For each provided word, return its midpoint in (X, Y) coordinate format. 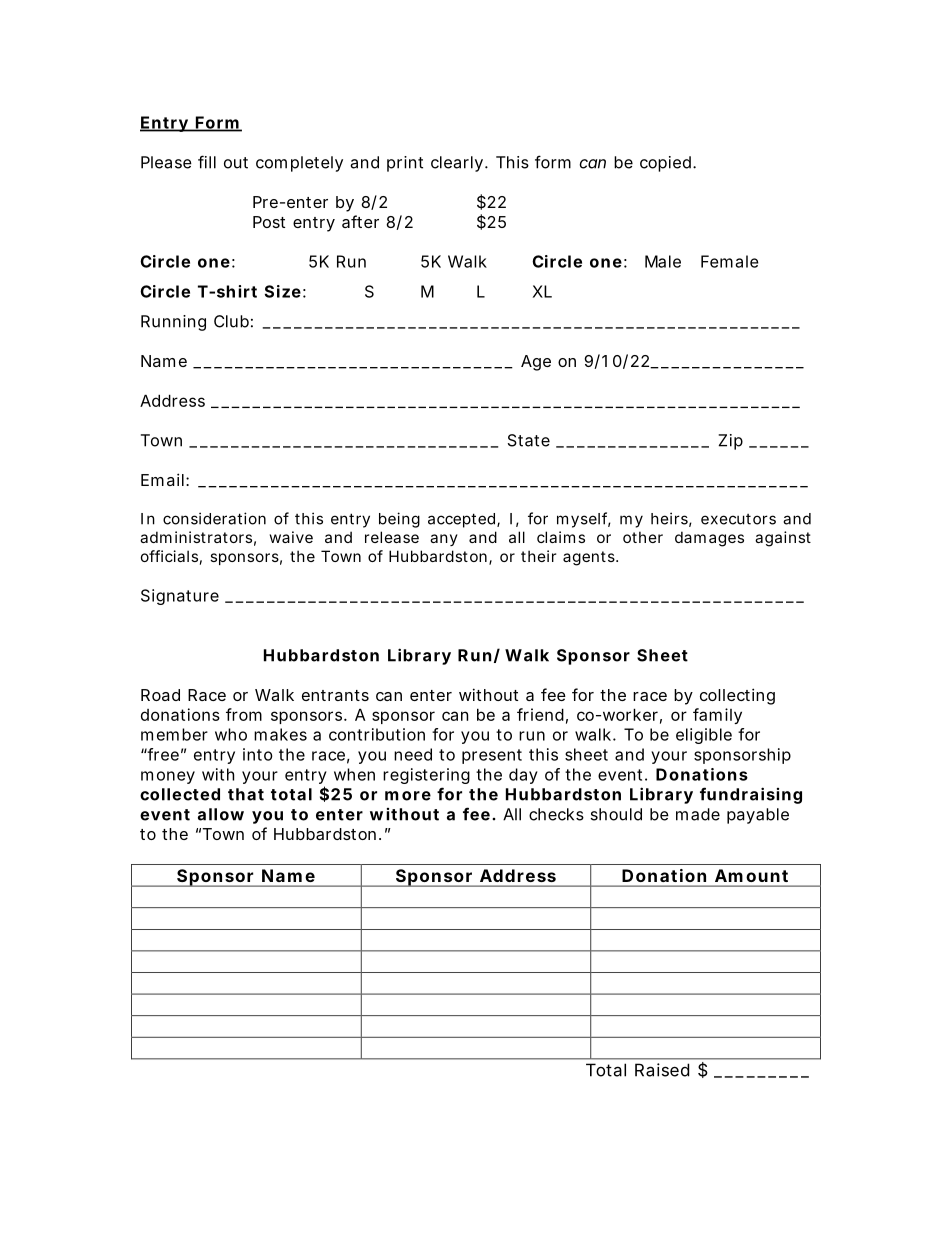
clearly (457, 164)
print (405, 164)
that (246, 794)
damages (709, 539)
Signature (180, 597)
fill (207, 162)
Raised (662, 1070)
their (538, 556)
